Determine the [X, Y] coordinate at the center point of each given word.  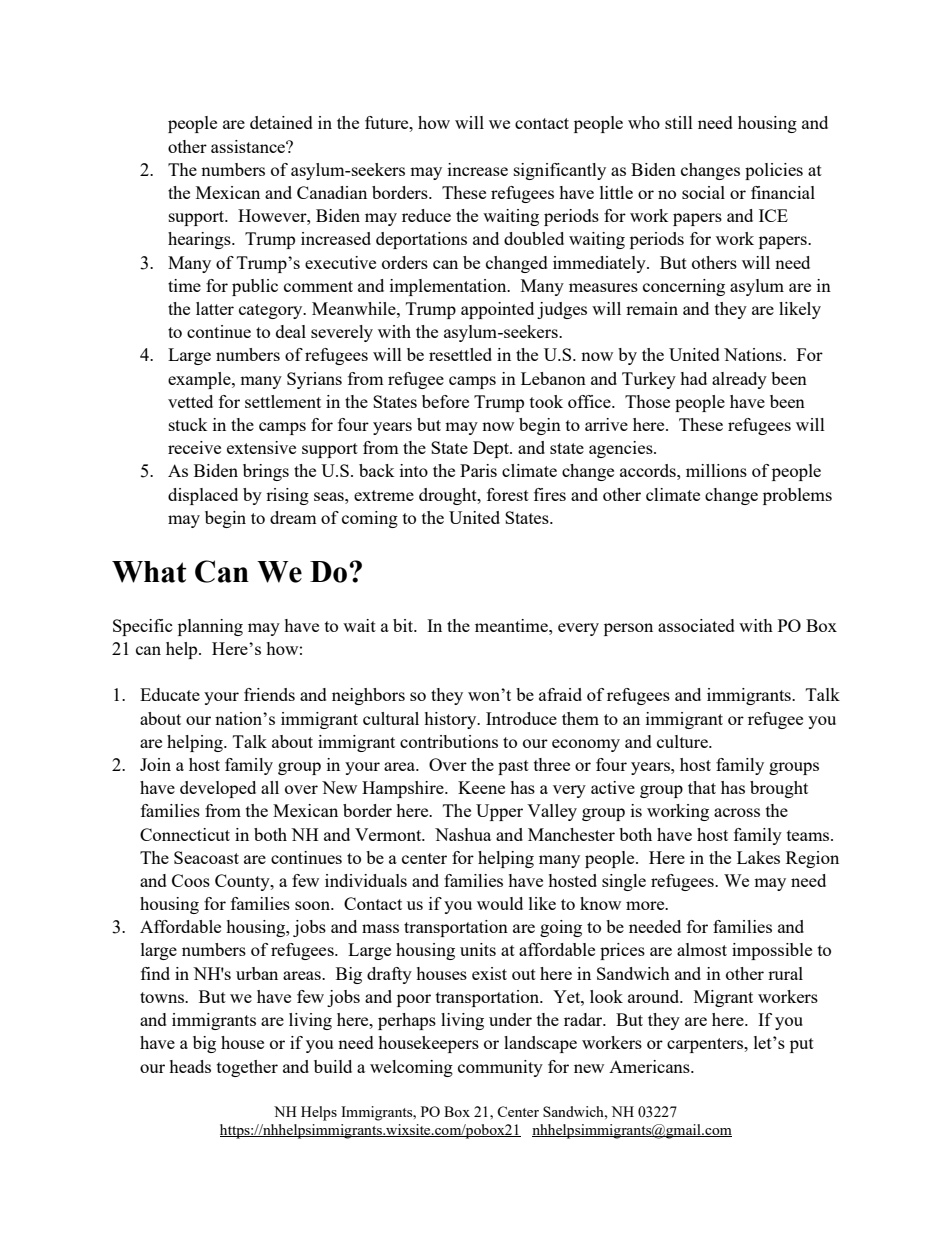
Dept [492, 449]
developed [218, 789]
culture [683, 741]
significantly [560, 171]
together [247, 1068]
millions [716, 470]
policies [774, 171]
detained [281, 122]
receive [194, 447]
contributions [449, 741]
